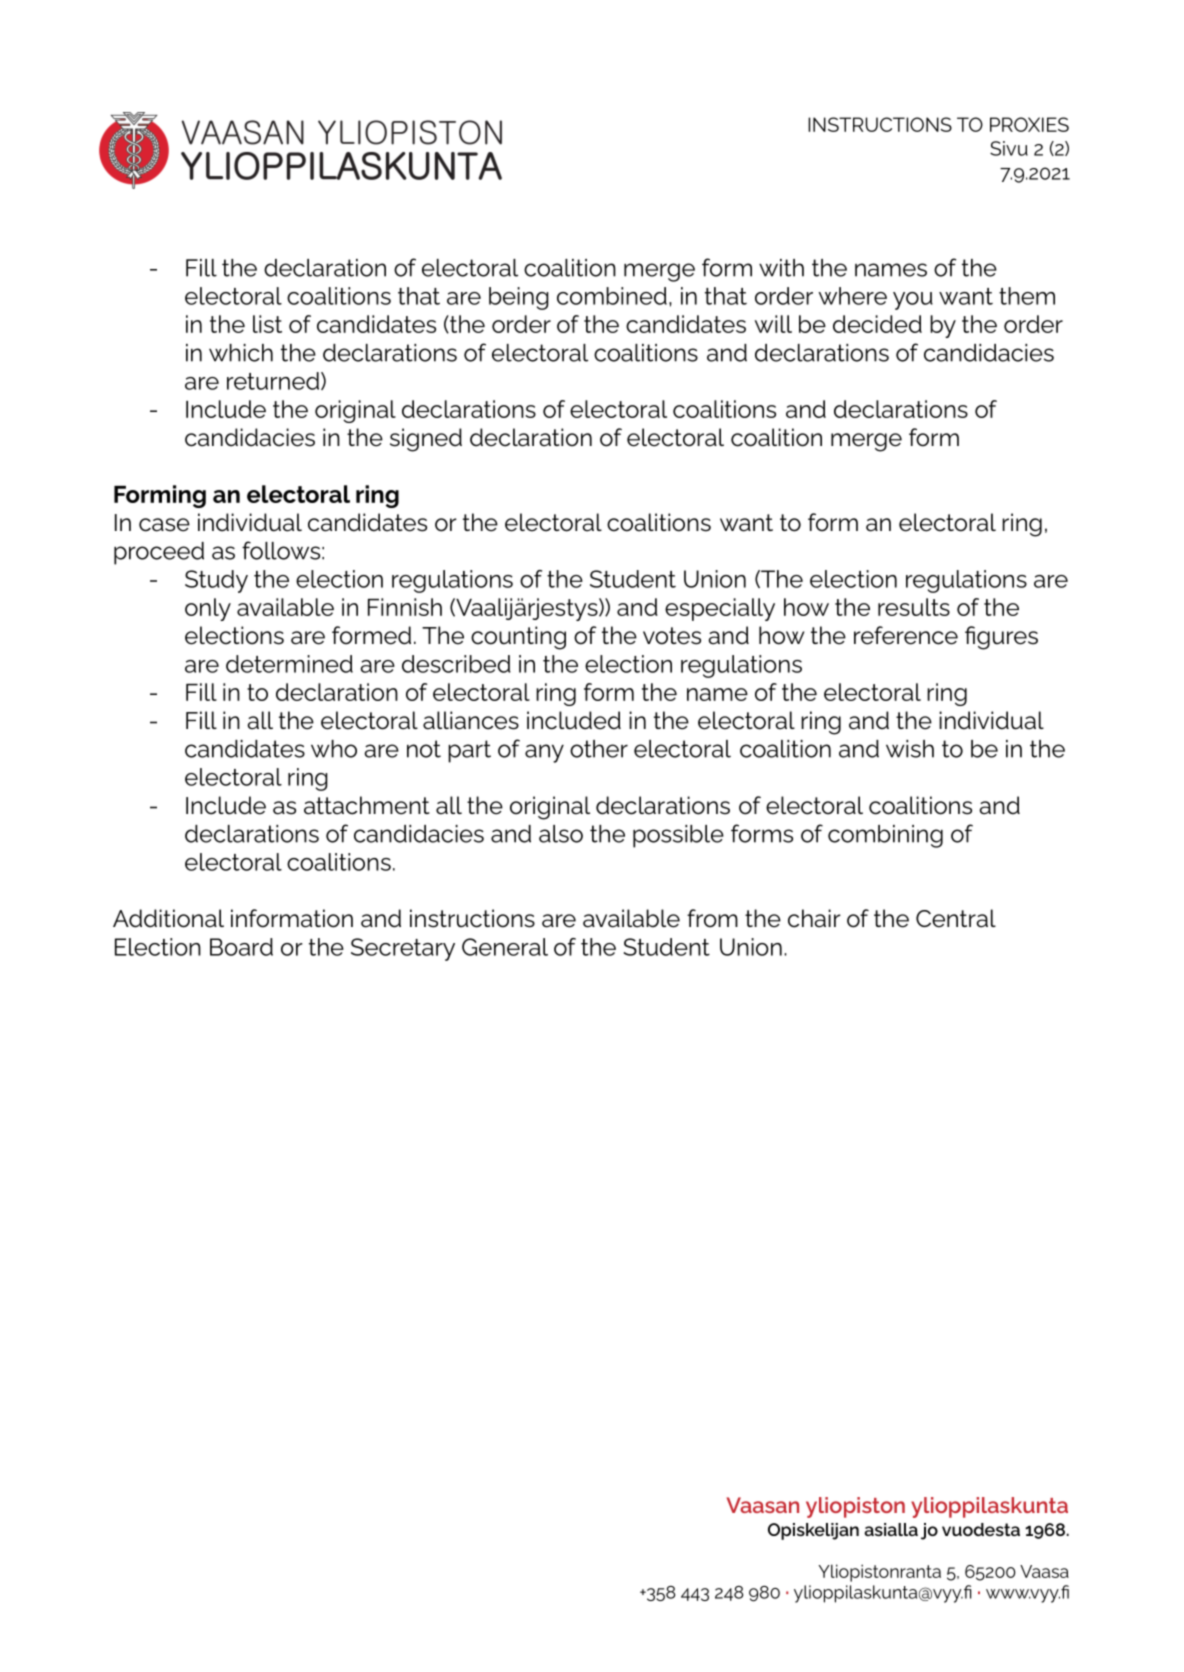 This screenshot has height=1672, width=1184. What do you see at coordinates (241, 353) in the screenshot?
I see `which` at bounding box center [241, 353].
